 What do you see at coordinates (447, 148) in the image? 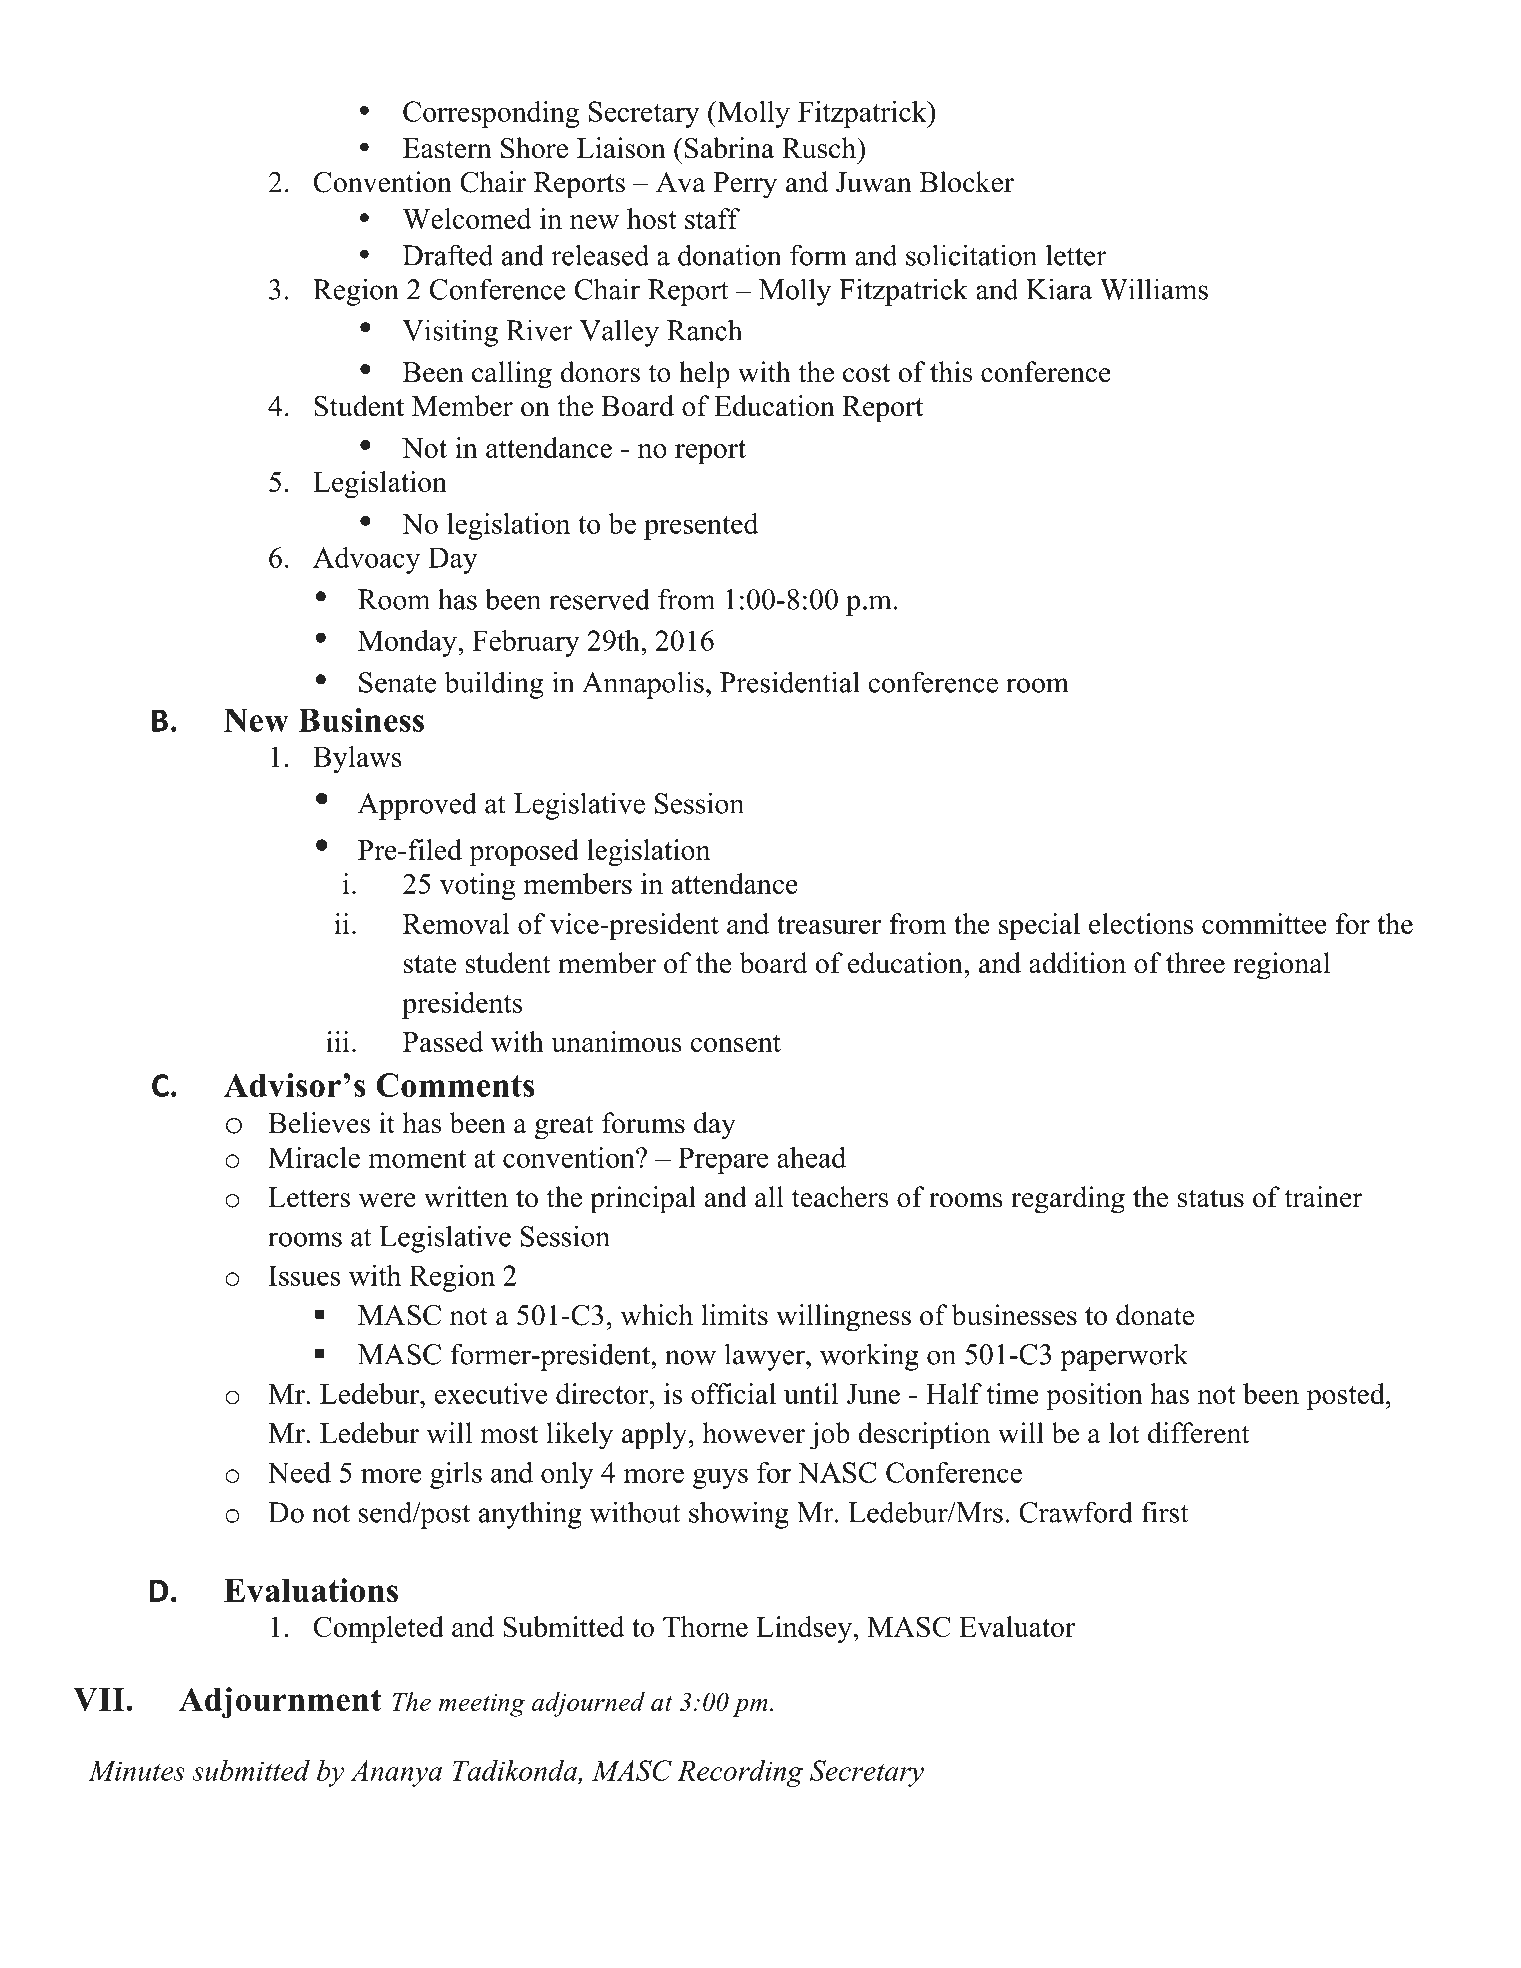
I see `Eastern` at bounding box center [447, 148].
